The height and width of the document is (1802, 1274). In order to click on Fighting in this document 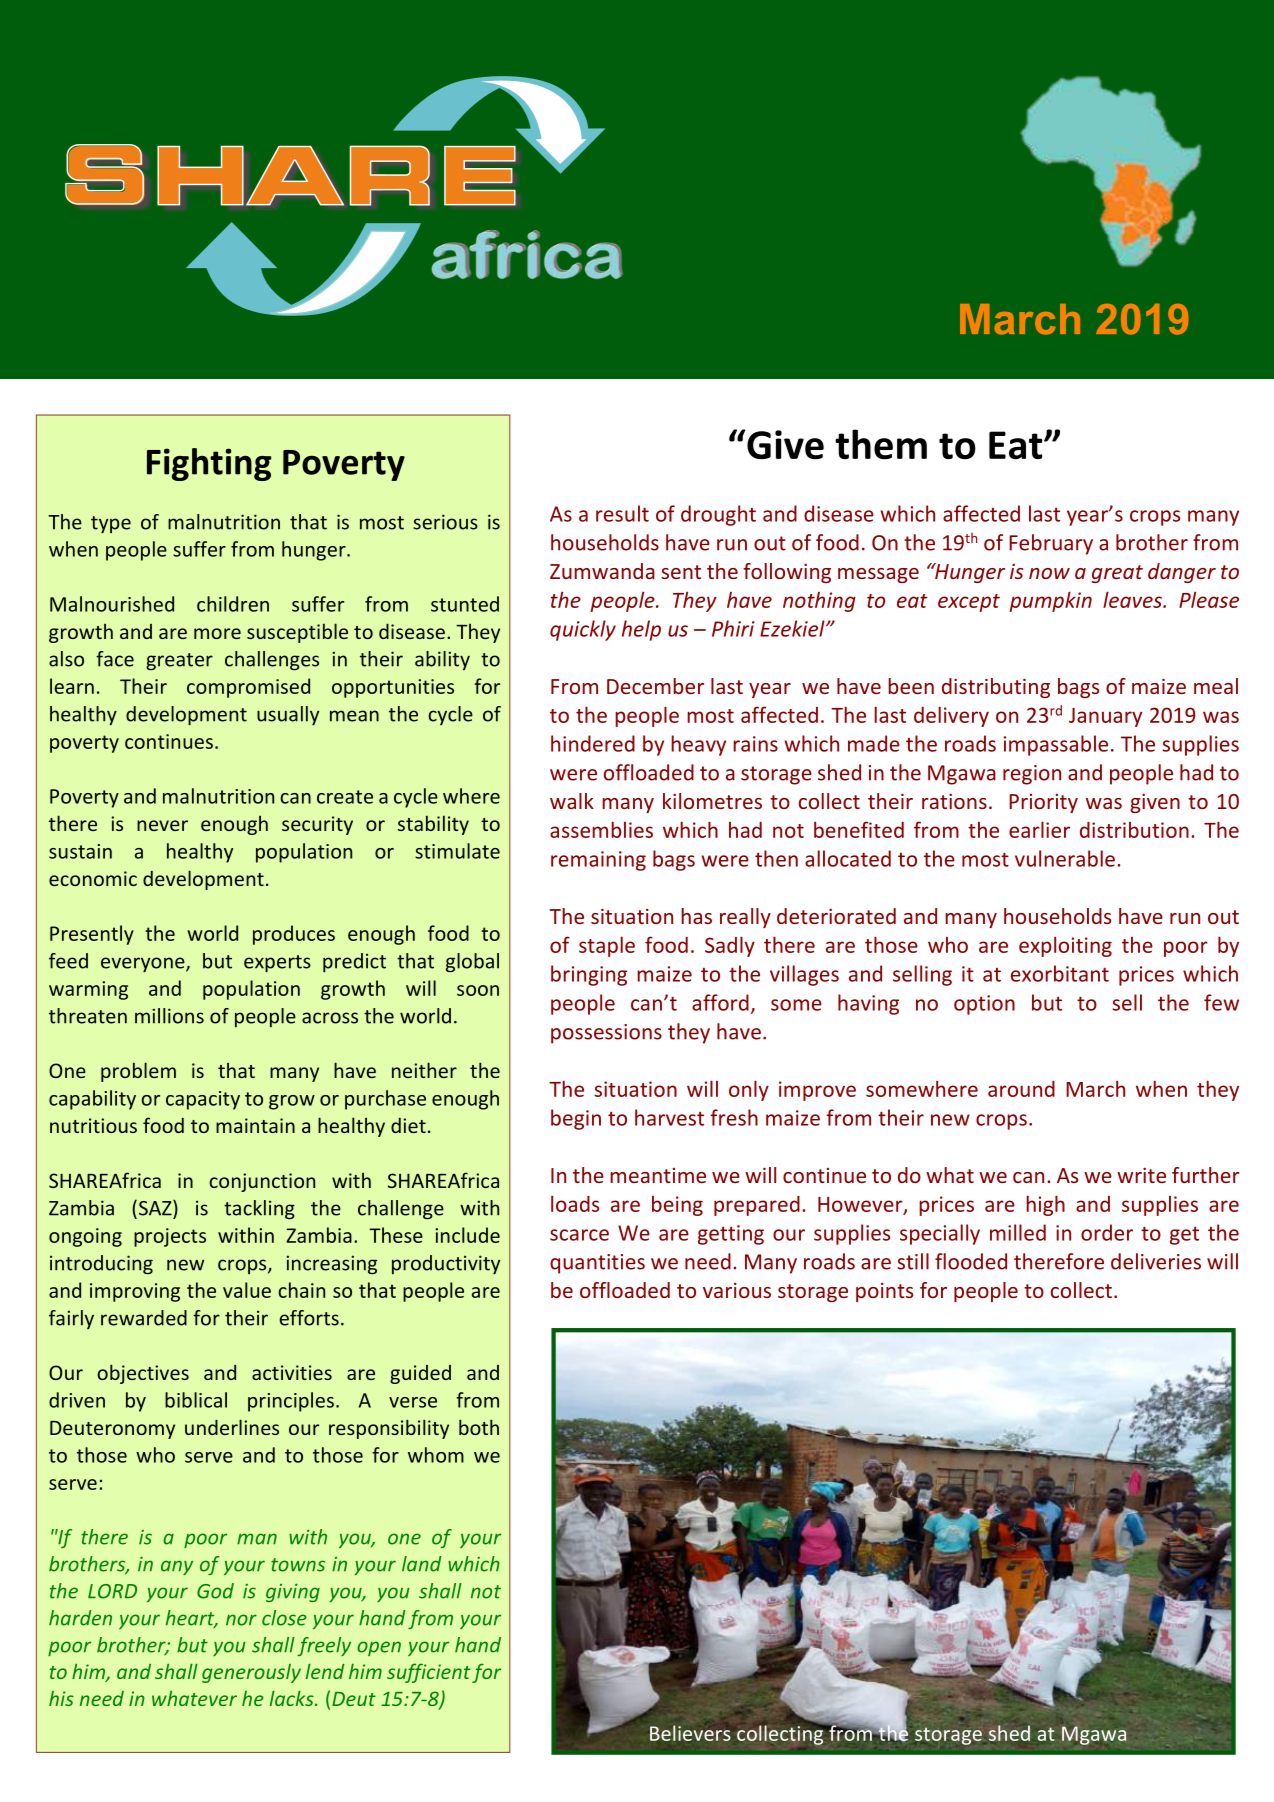, I will do `click(209, 464)`.
